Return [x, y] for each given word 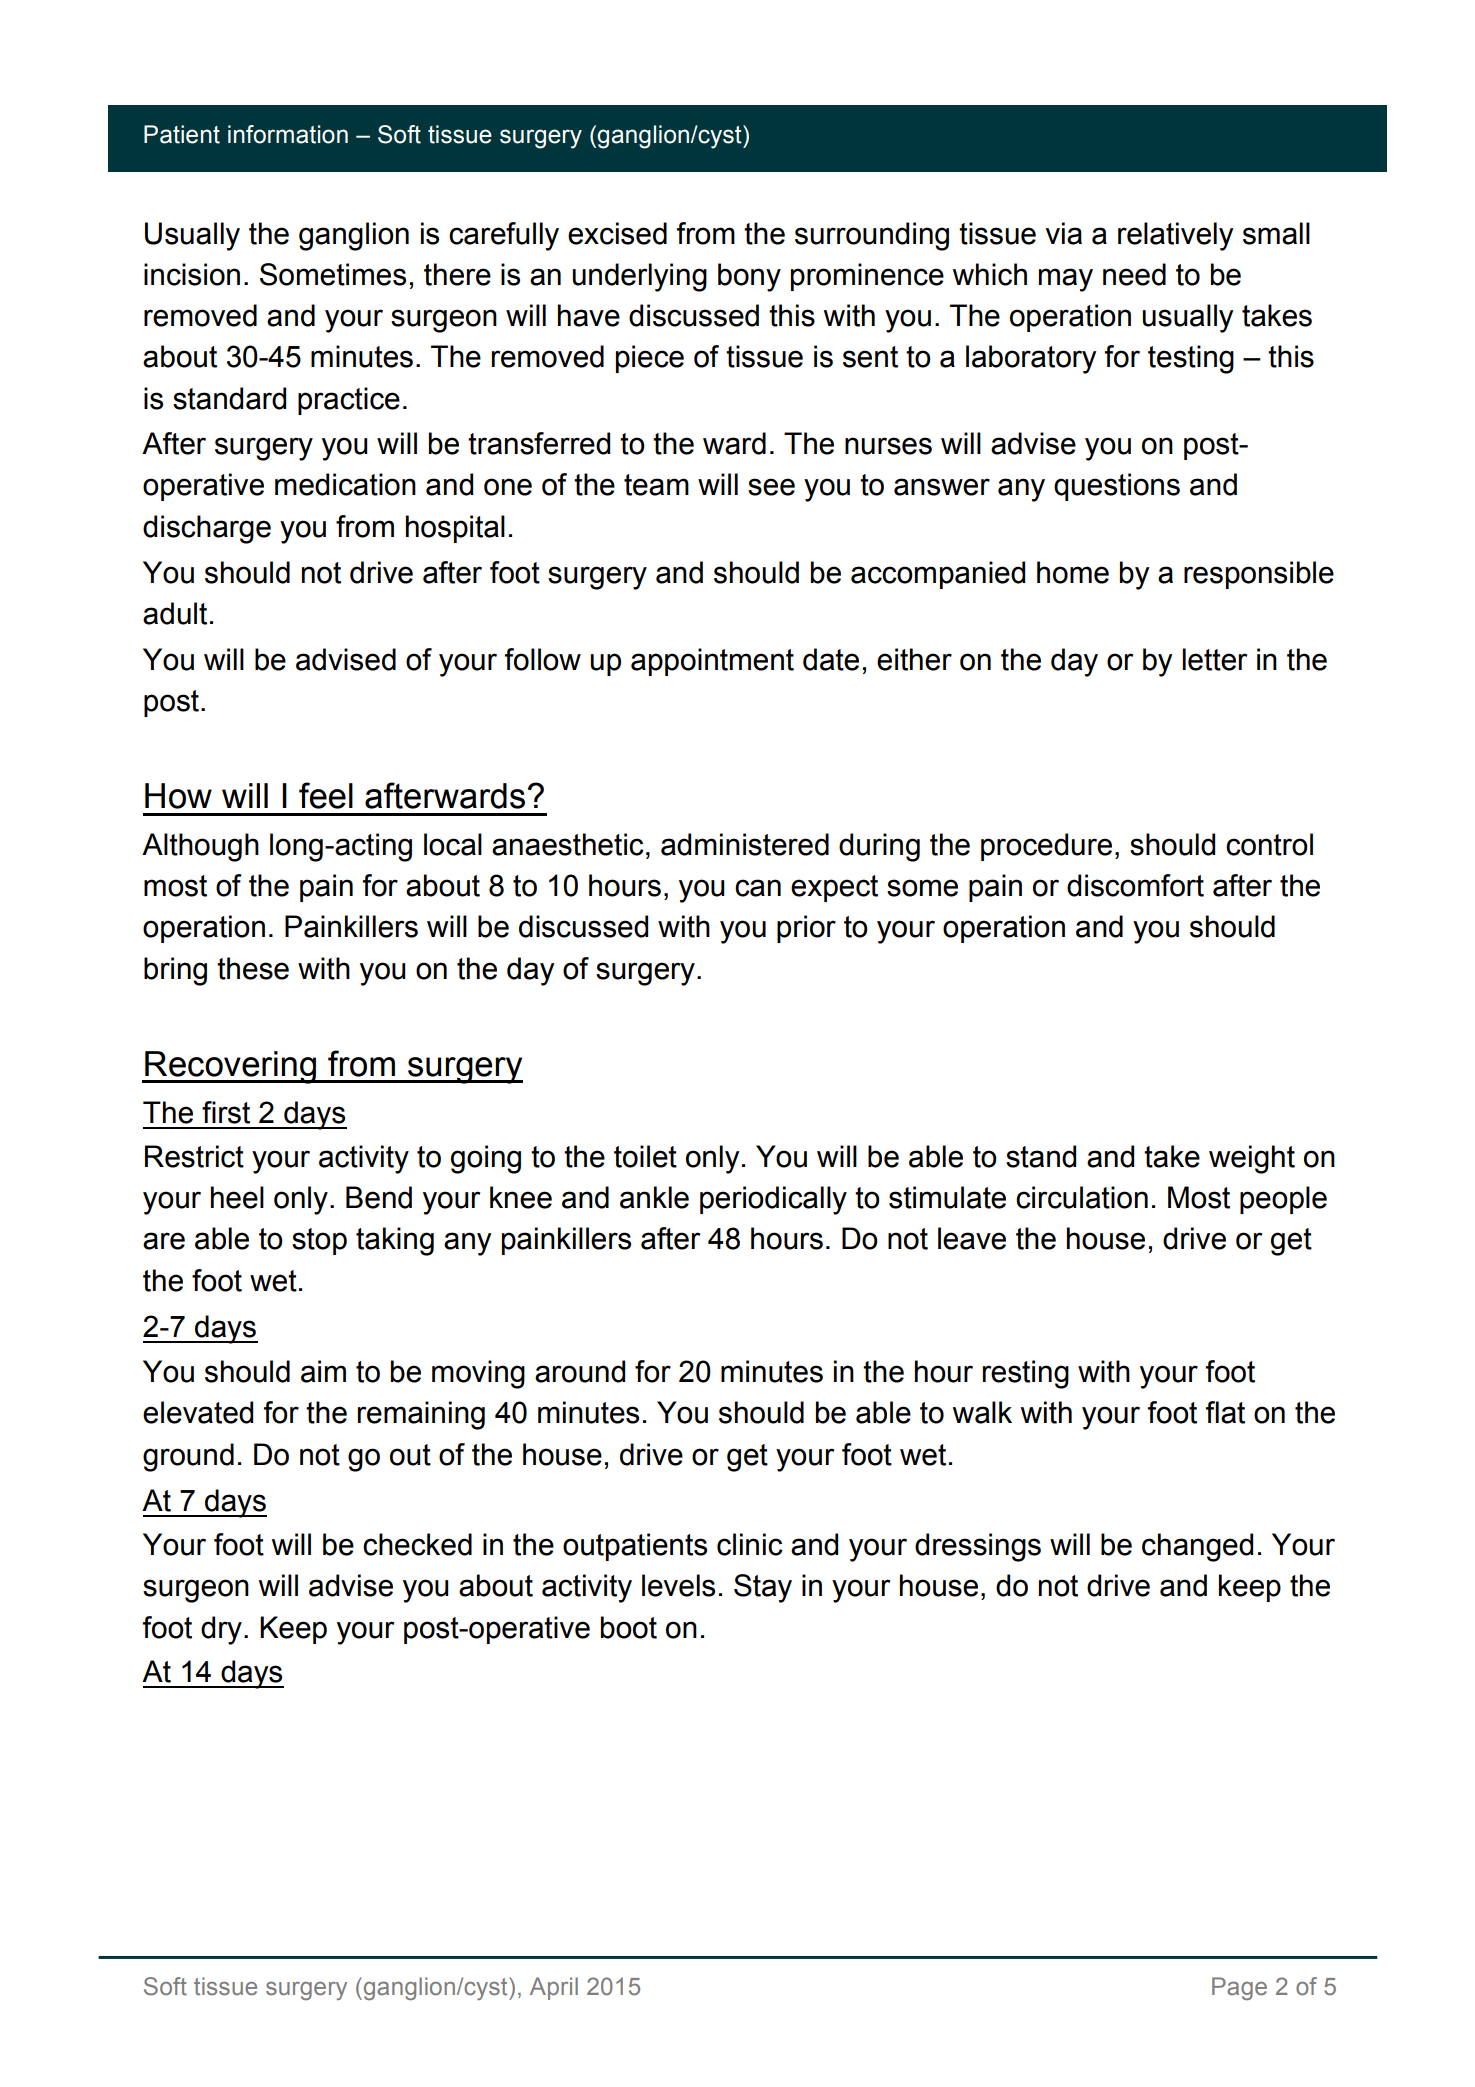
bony [749, 277]
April [554, 1988]
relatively [1175, 236]
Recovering [231, 1067]
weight [1252, 1159]
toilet [645, 1156]
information [288, 134]
